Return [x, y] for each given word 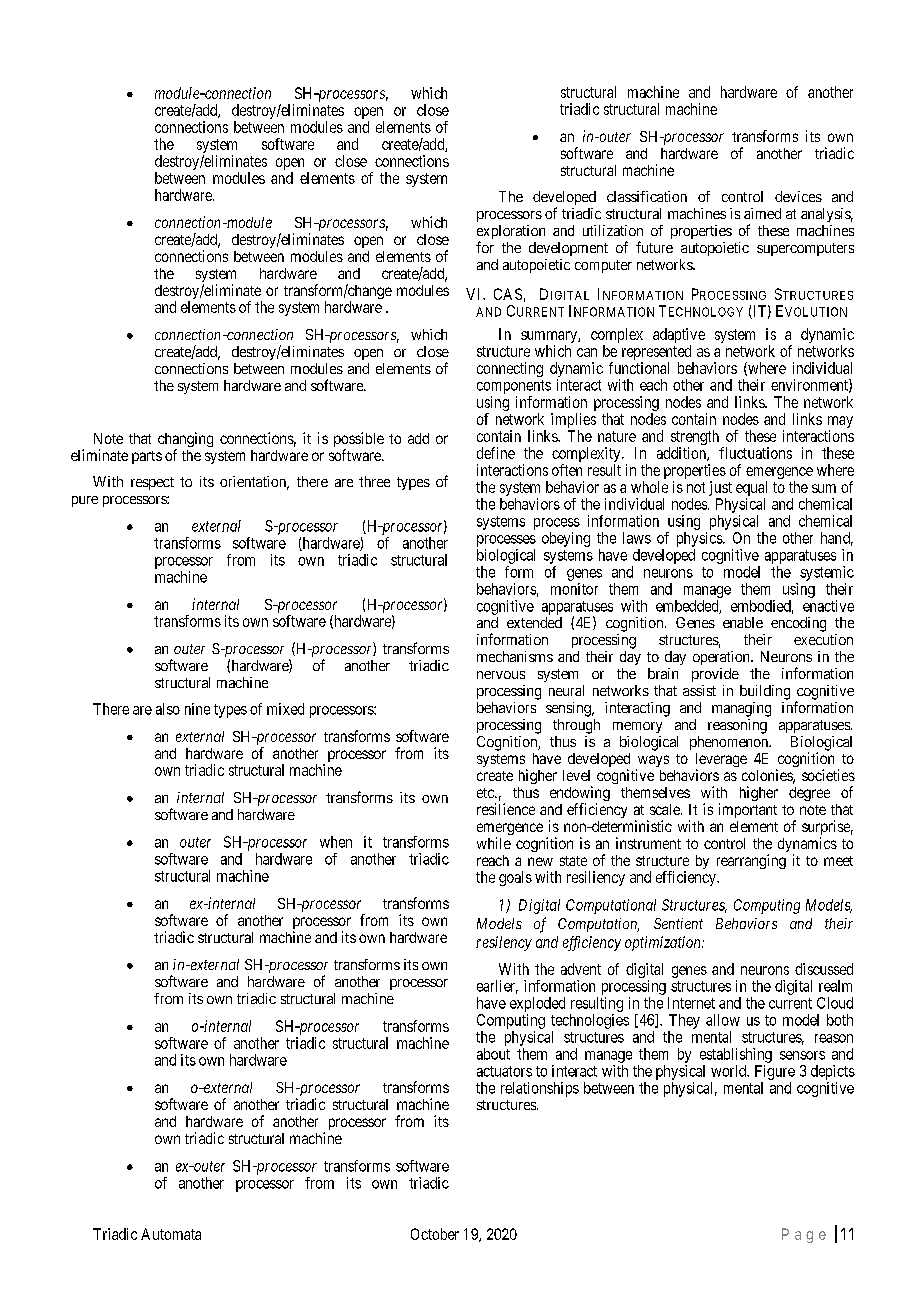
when [336, 842]
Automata [171, 1234]
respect [152, 483]
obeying [566, 539]
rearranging [751, 861]
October [435, 1234]
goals [515, 878]
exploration [511, 233]
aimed [762, 213]
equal [751, 488]
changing [185, 441]
